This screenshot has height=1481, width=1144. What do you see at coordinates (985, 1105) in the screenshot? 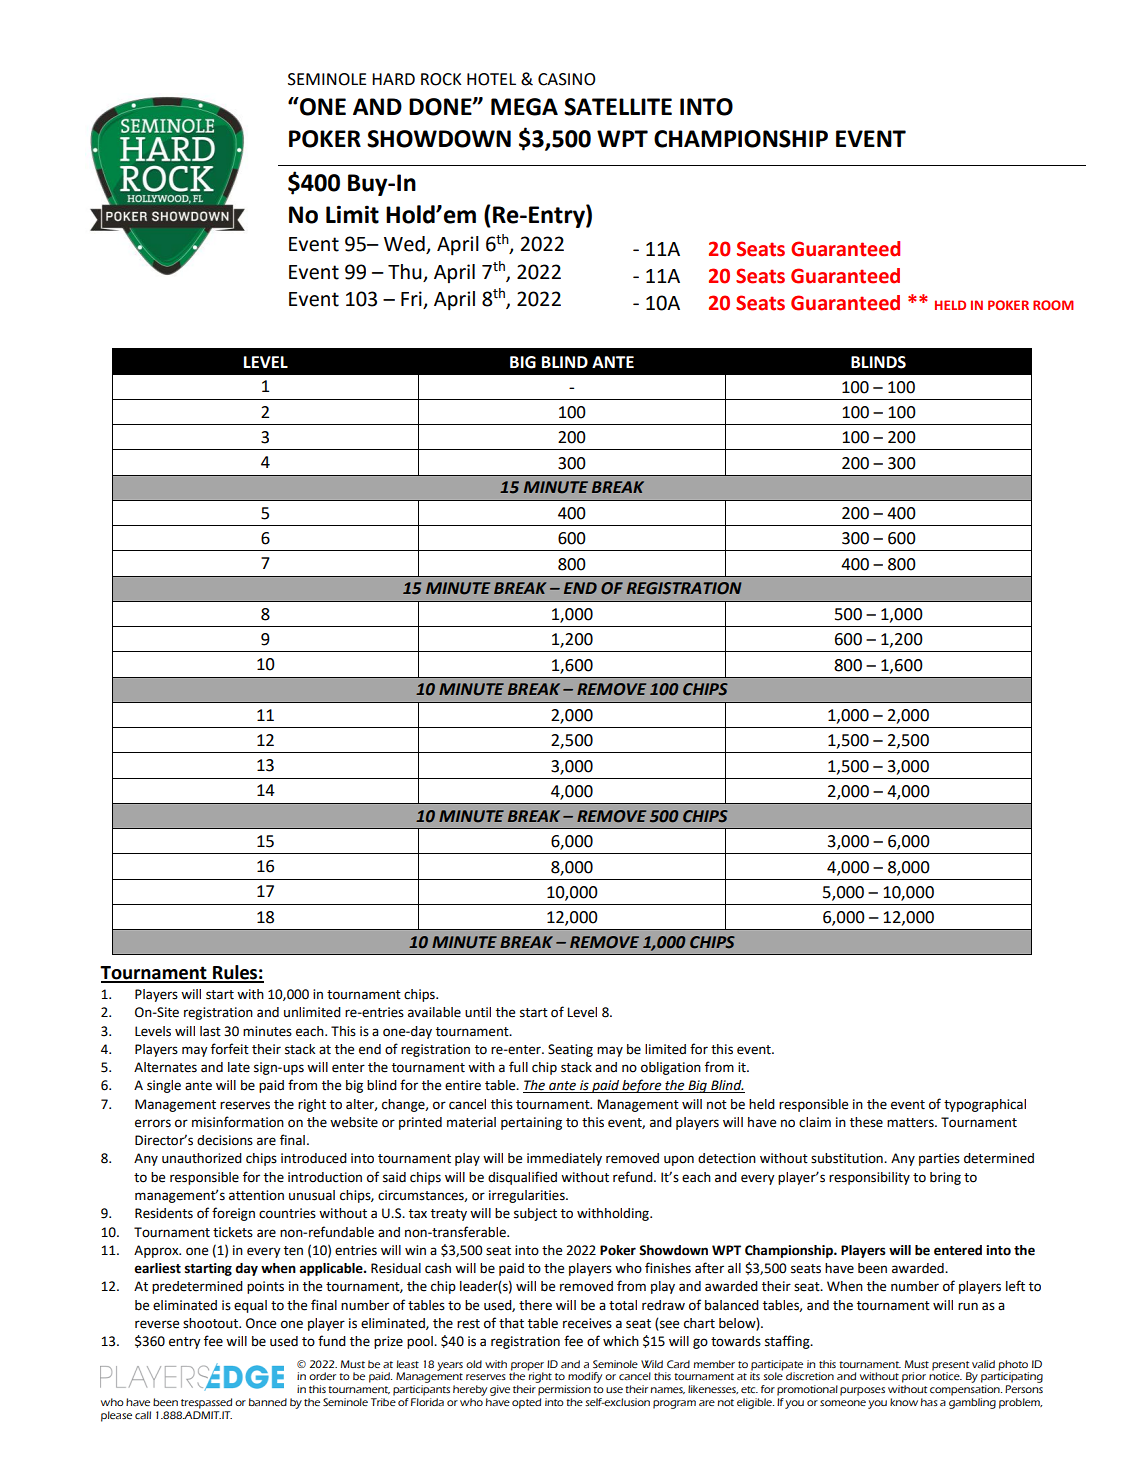
I see `typographical` at bounding box center [985, 1105].
